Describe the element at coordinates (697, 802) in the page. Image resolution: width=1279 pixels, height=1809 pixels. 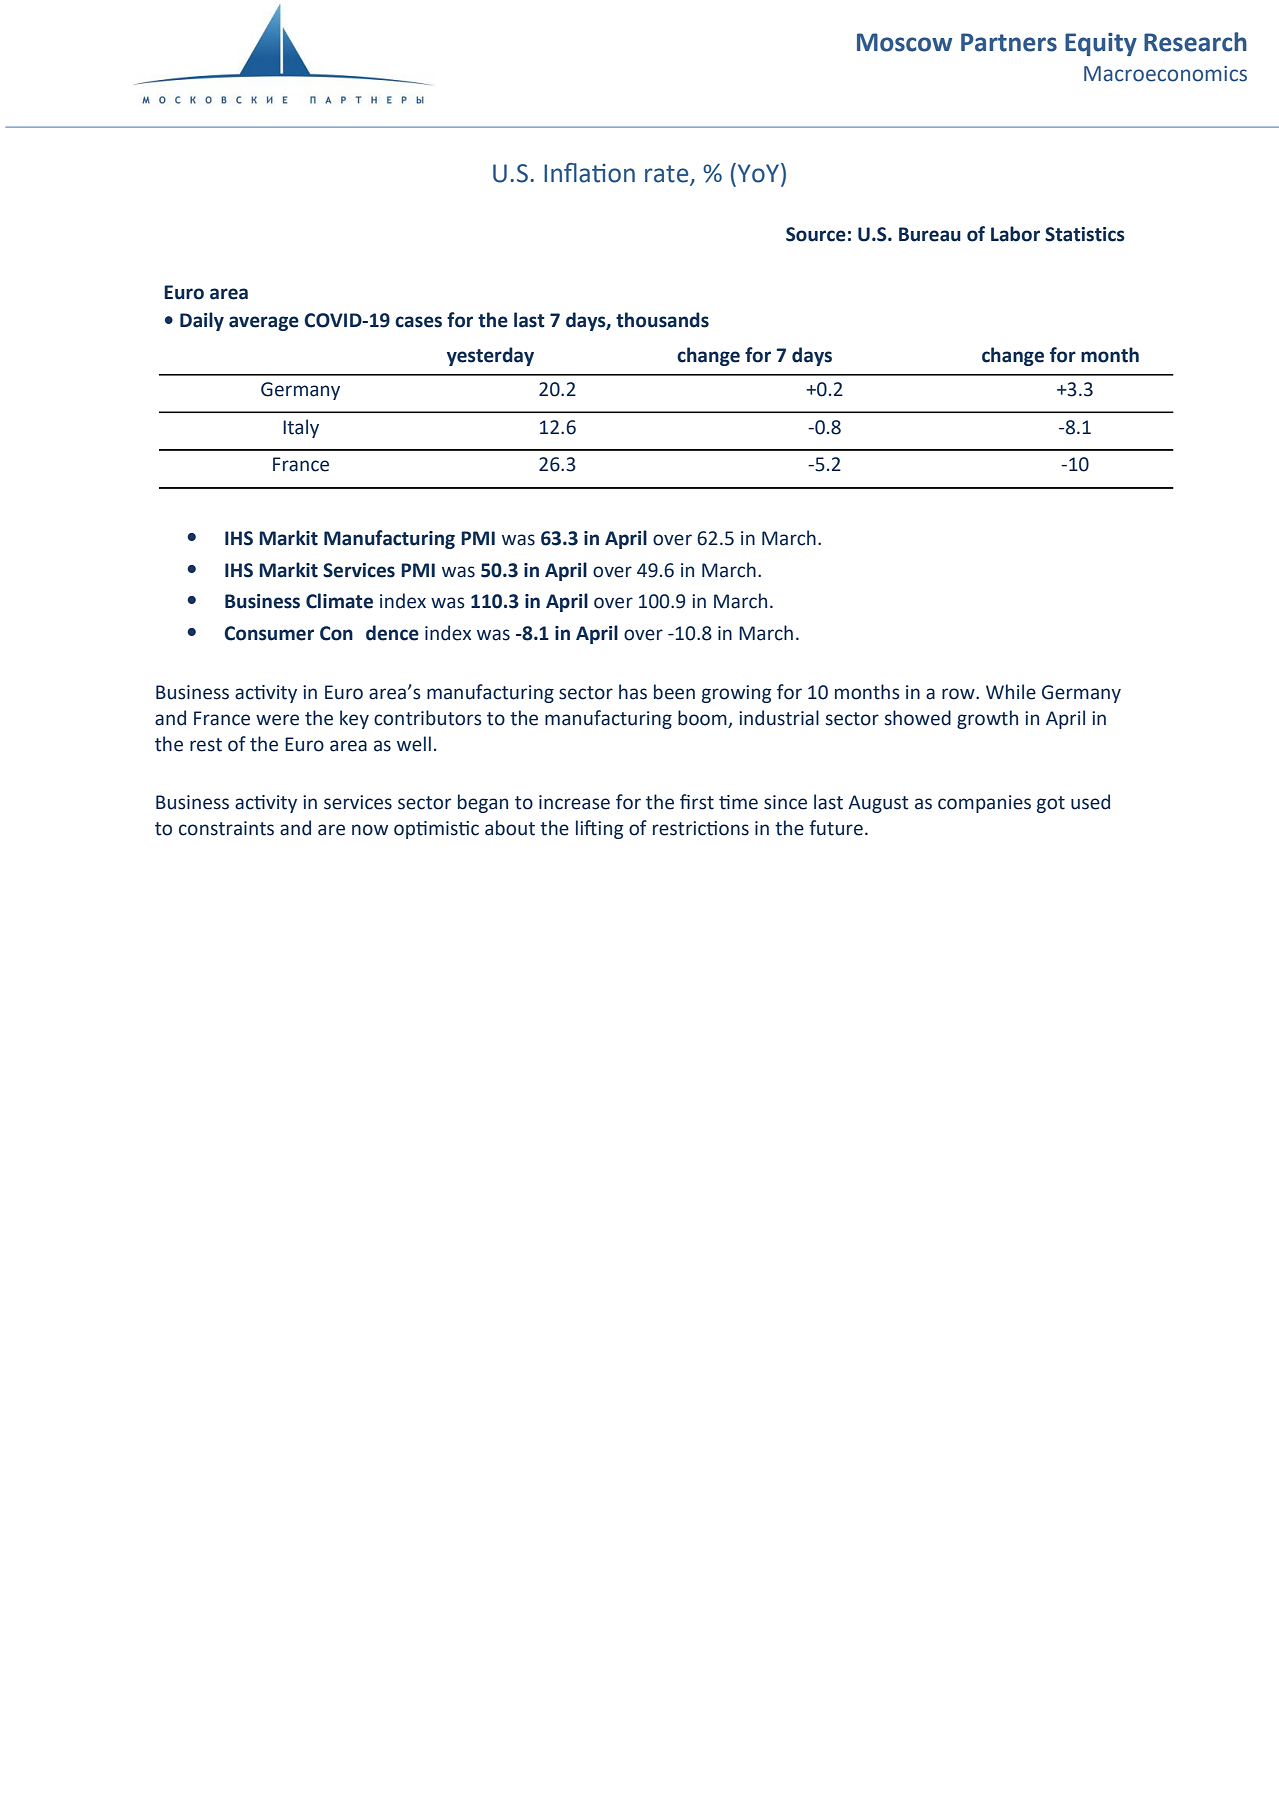
I see `first` at that location.
